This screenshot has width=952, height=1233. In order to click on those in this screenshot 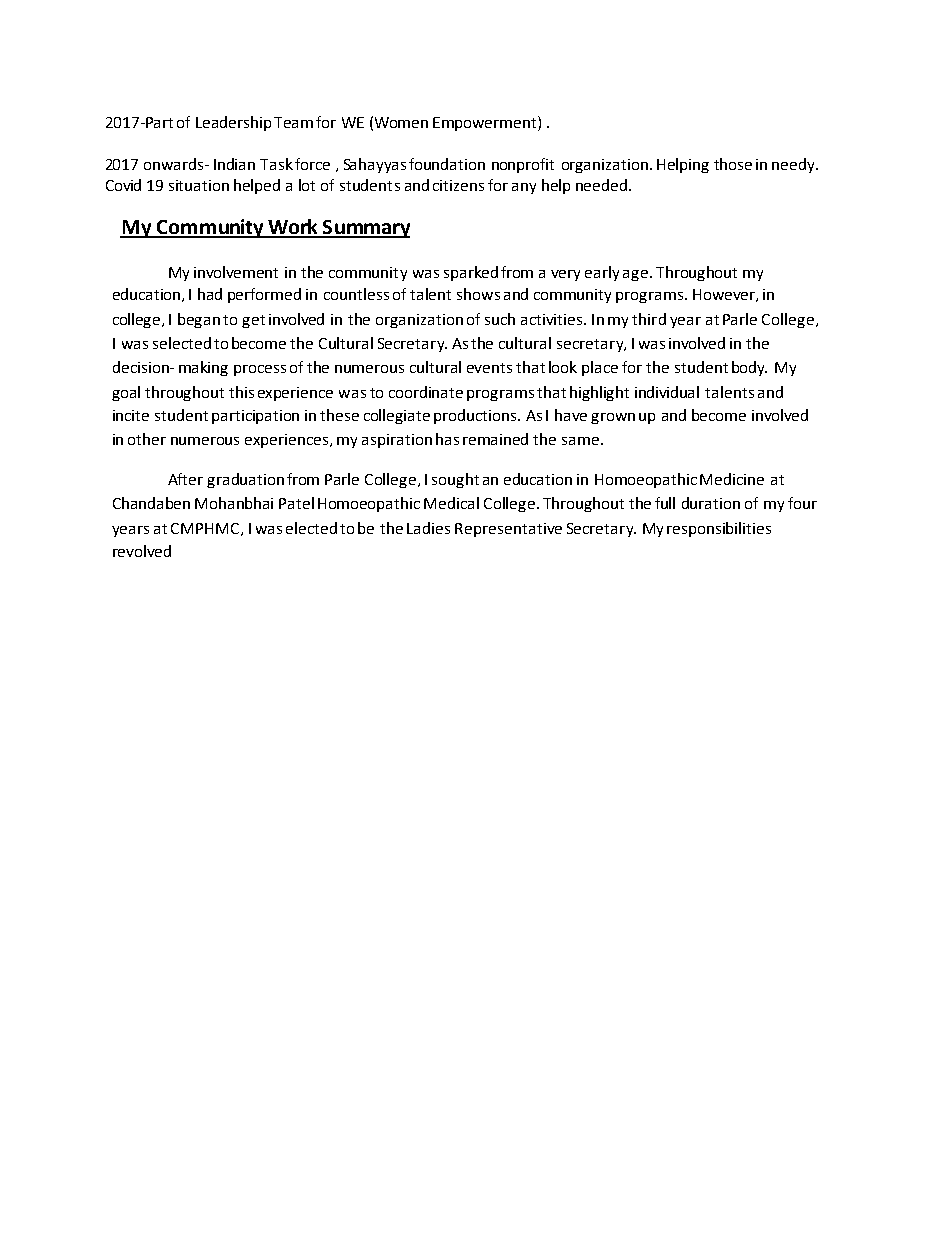, I will do `click(733, 164)`.
